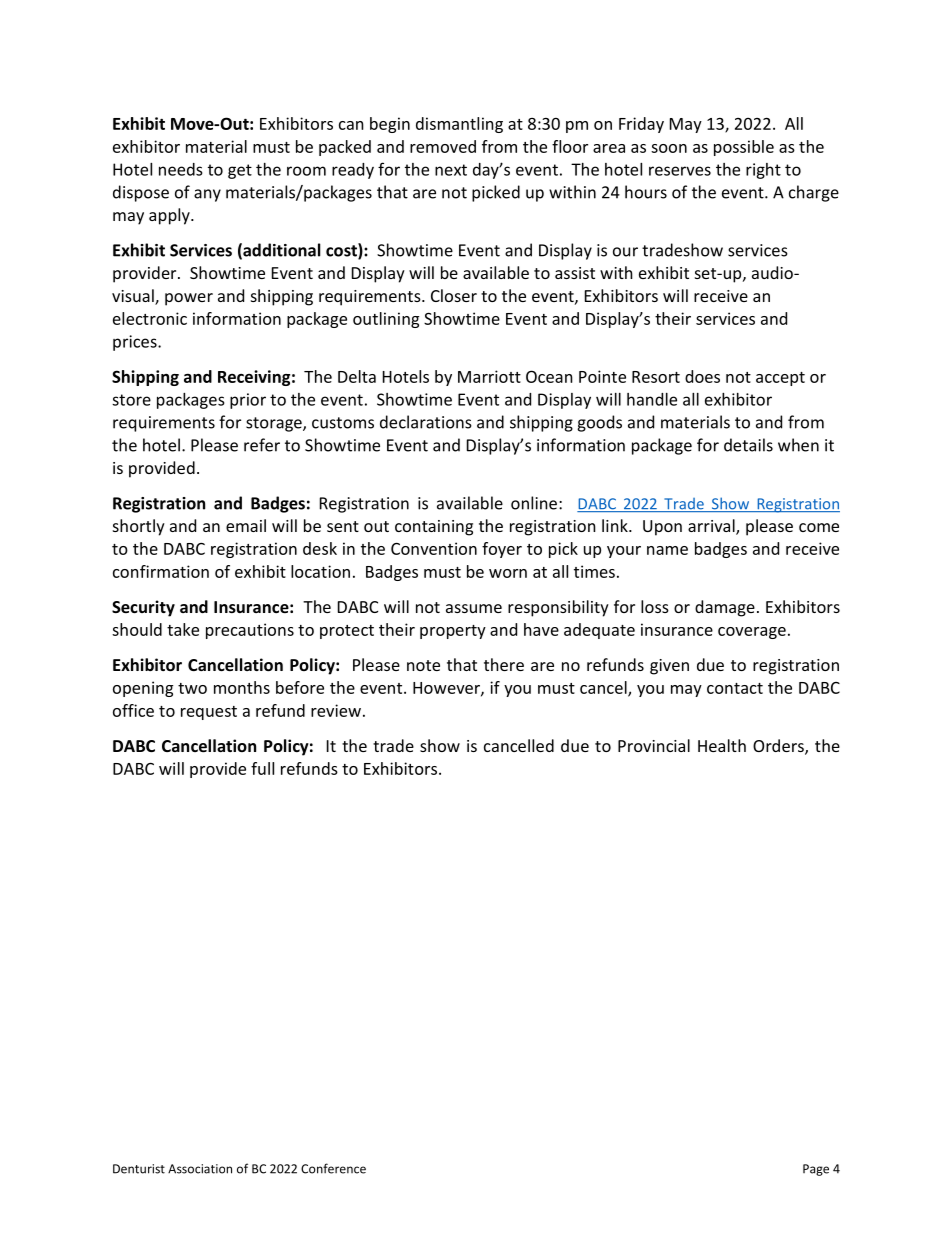 The height and width of the screenshot is (1233, 952). I want to click on Page, so click(816, 1170).
